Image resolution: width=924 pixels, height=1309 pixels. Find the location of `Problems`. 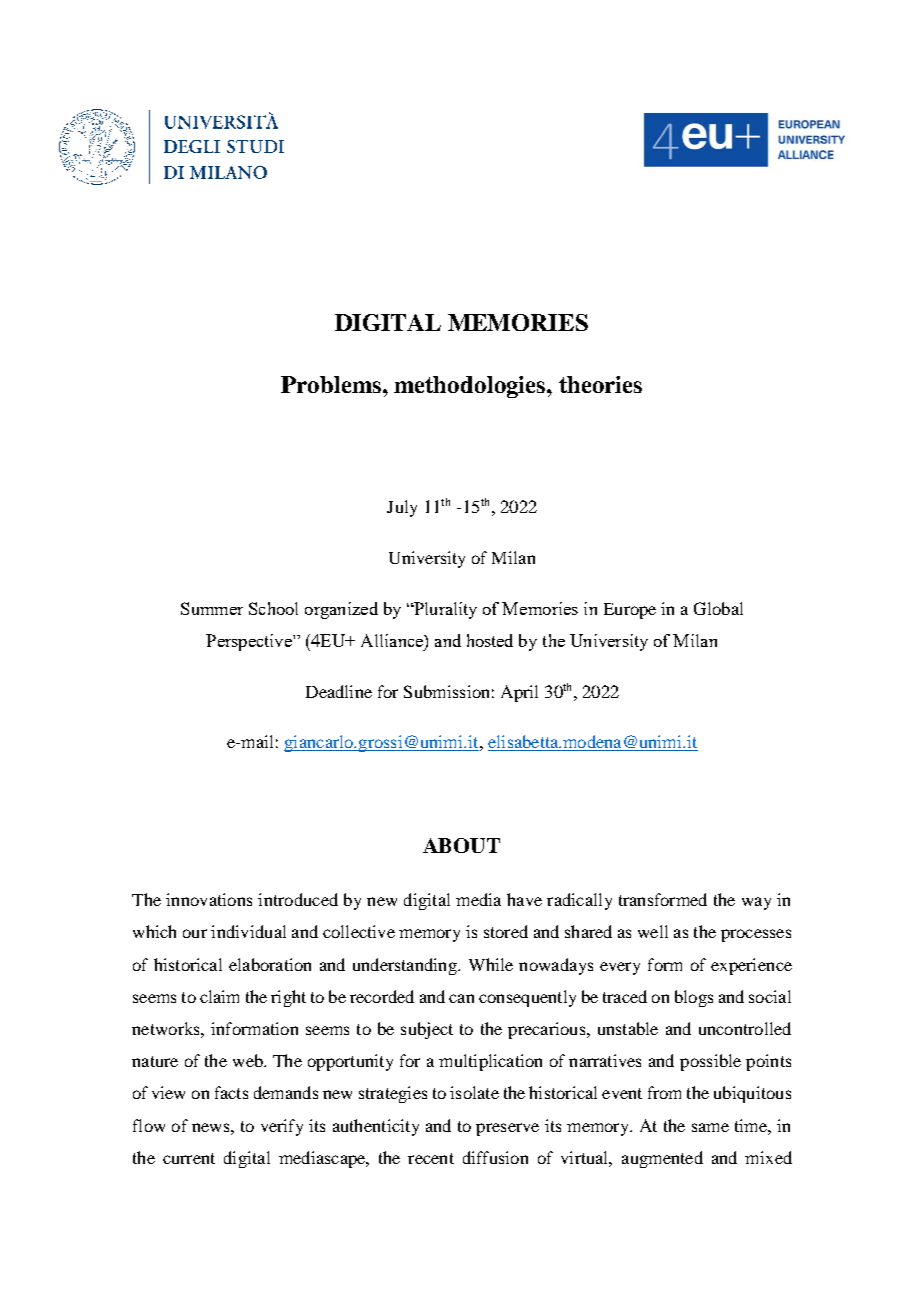

Problems is located at coordinates (332, 384).
